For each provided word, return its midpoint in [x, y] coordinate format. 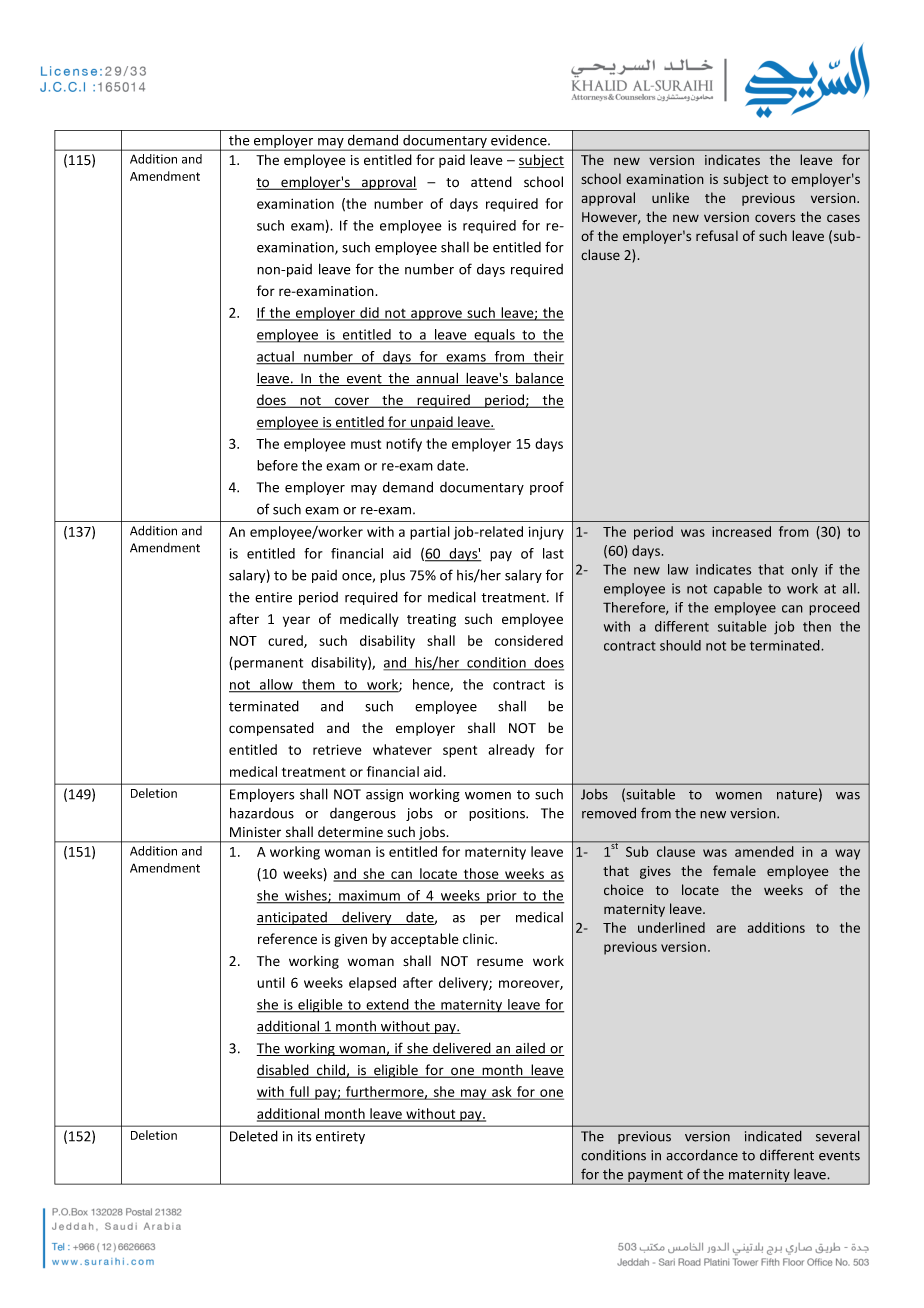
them [318, 685]
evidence [520, 140]
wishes [306, 896]
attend [491, 182]
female [734, 871]
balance [539, 379]
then [817, 626]
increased [741, 531]
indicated [773, 1136]
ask [502, 1093]
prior [502, 897]
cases [843, 218]
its [304, 1136]
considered [529, 640]
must [366, 444]
